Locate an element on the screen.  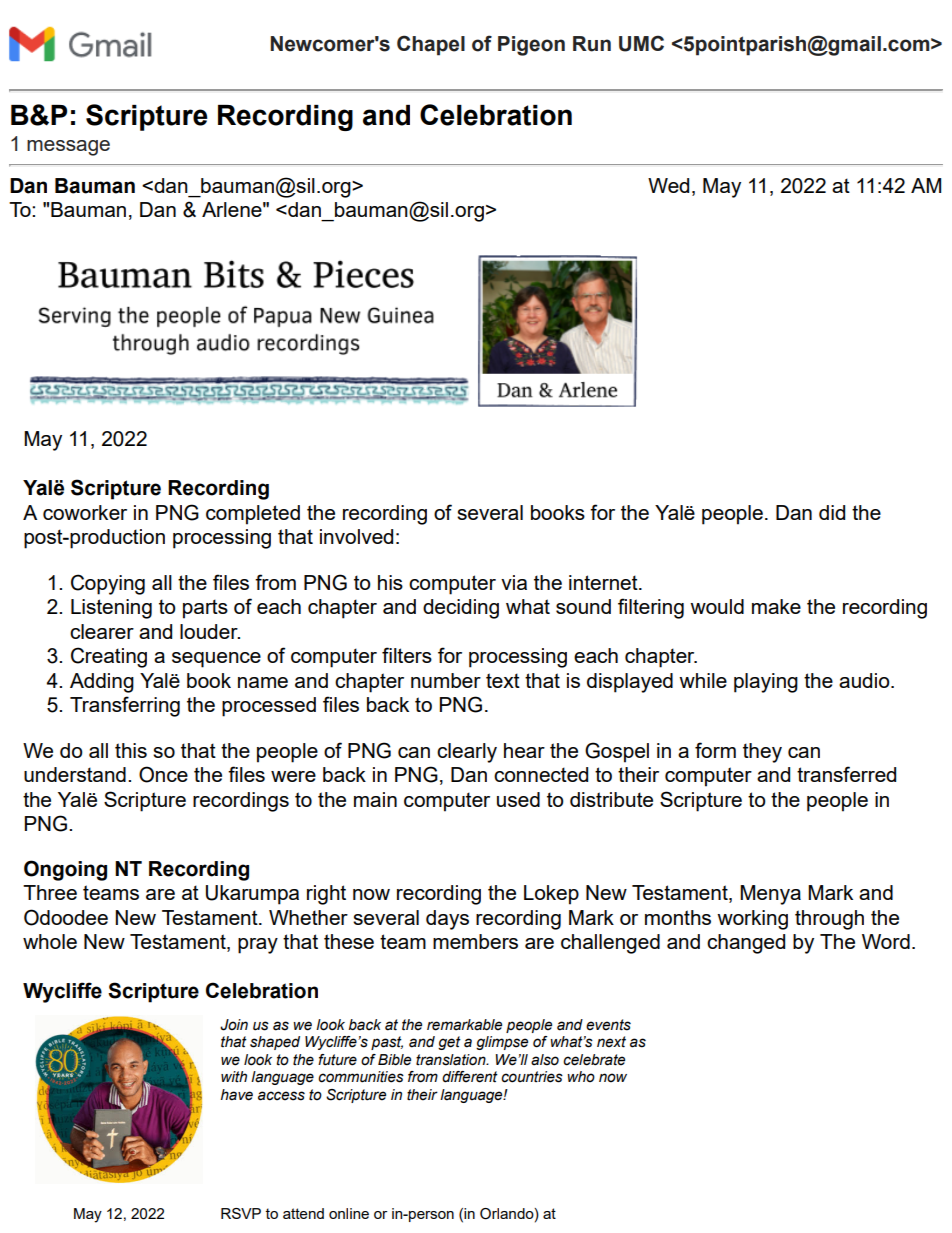
involved is located at coordinates (356, 536).
